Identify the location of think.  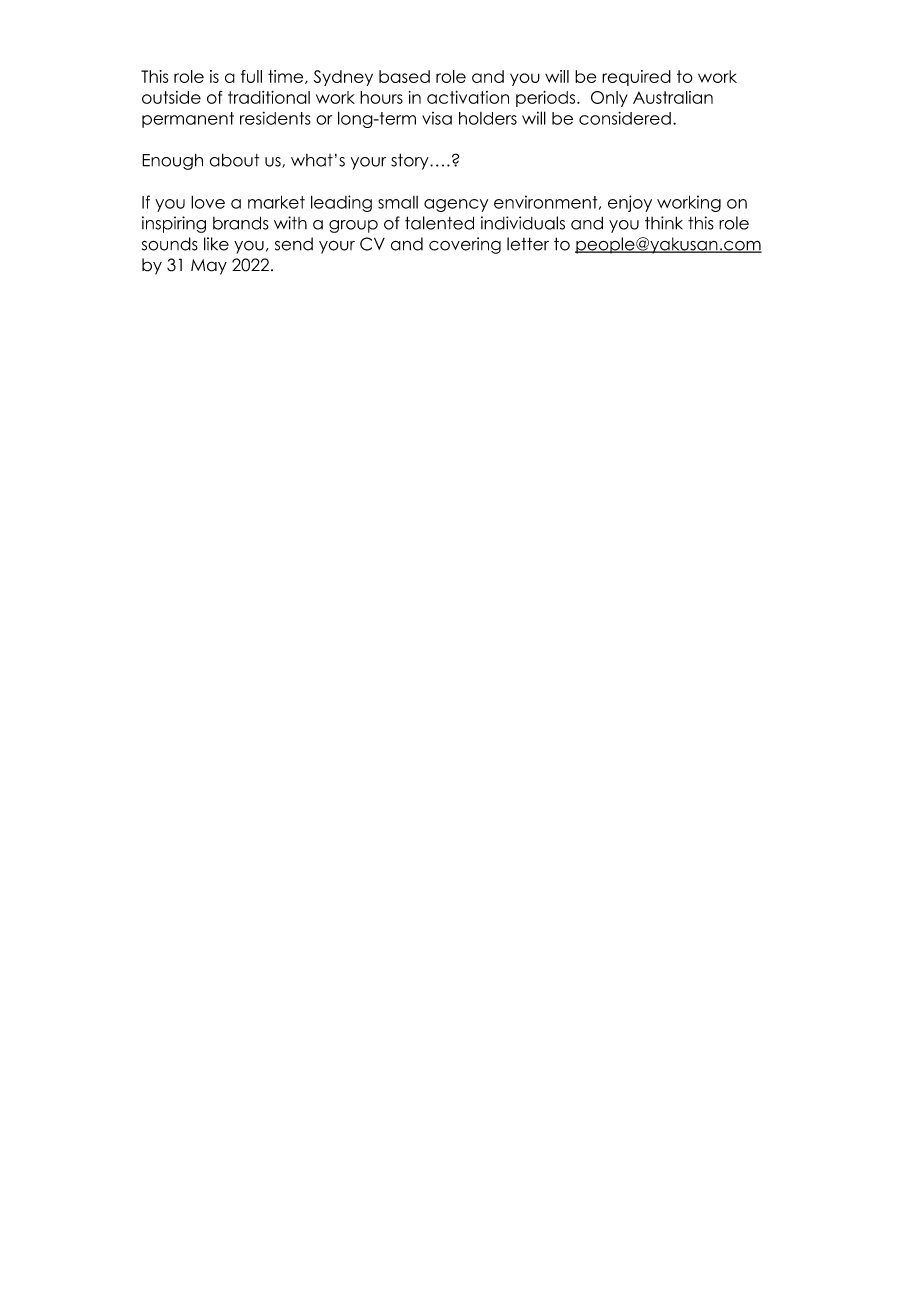
(664, 223).
